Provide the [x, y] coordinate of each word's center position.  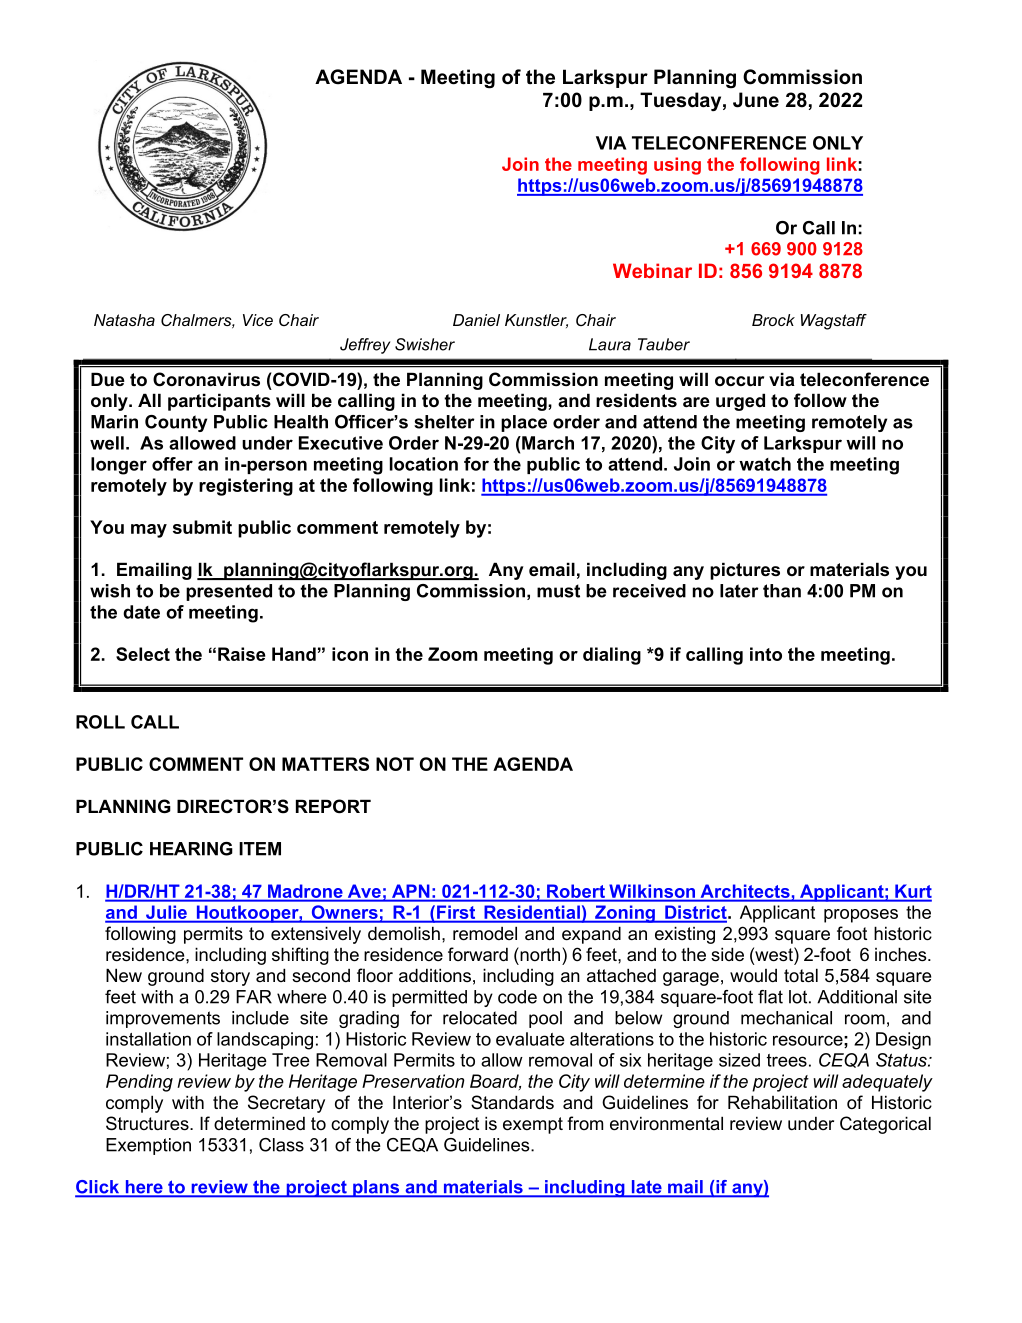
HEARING [191, 849]
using [677, 166]
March [547, 443]
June [756, 100]
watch [765, 464]
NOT [395, 764]
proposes [861, 916]
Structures [148, 1123]
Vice [258, 320]
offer [172, 464]
